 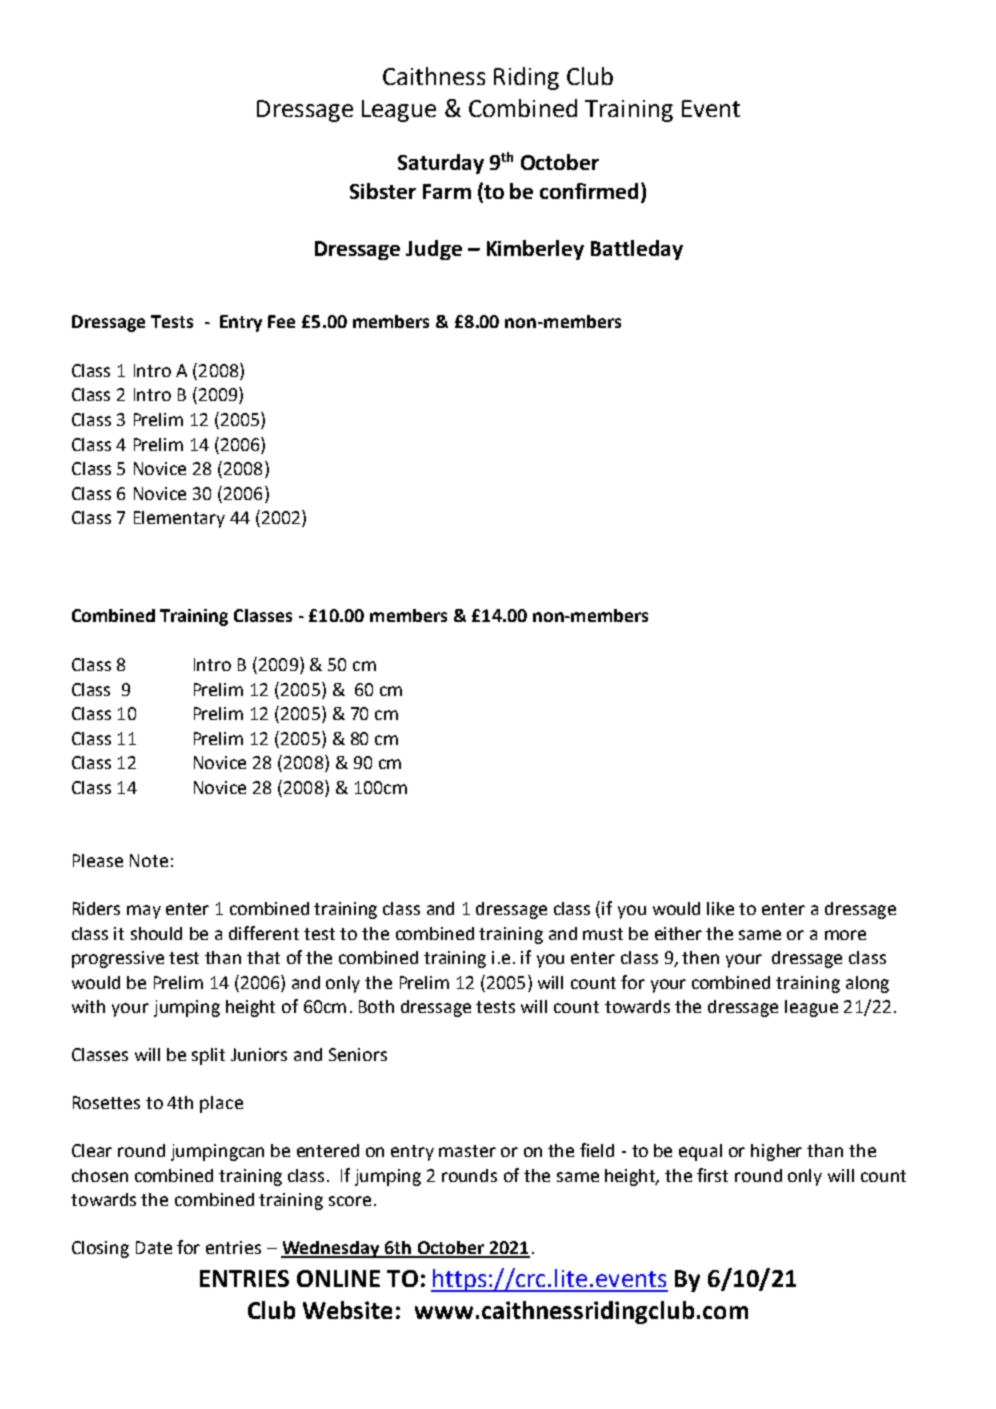 What do you see at coordinates (589, 191) in the page?
I see `confirmed` at bounding box center [589, 191].
